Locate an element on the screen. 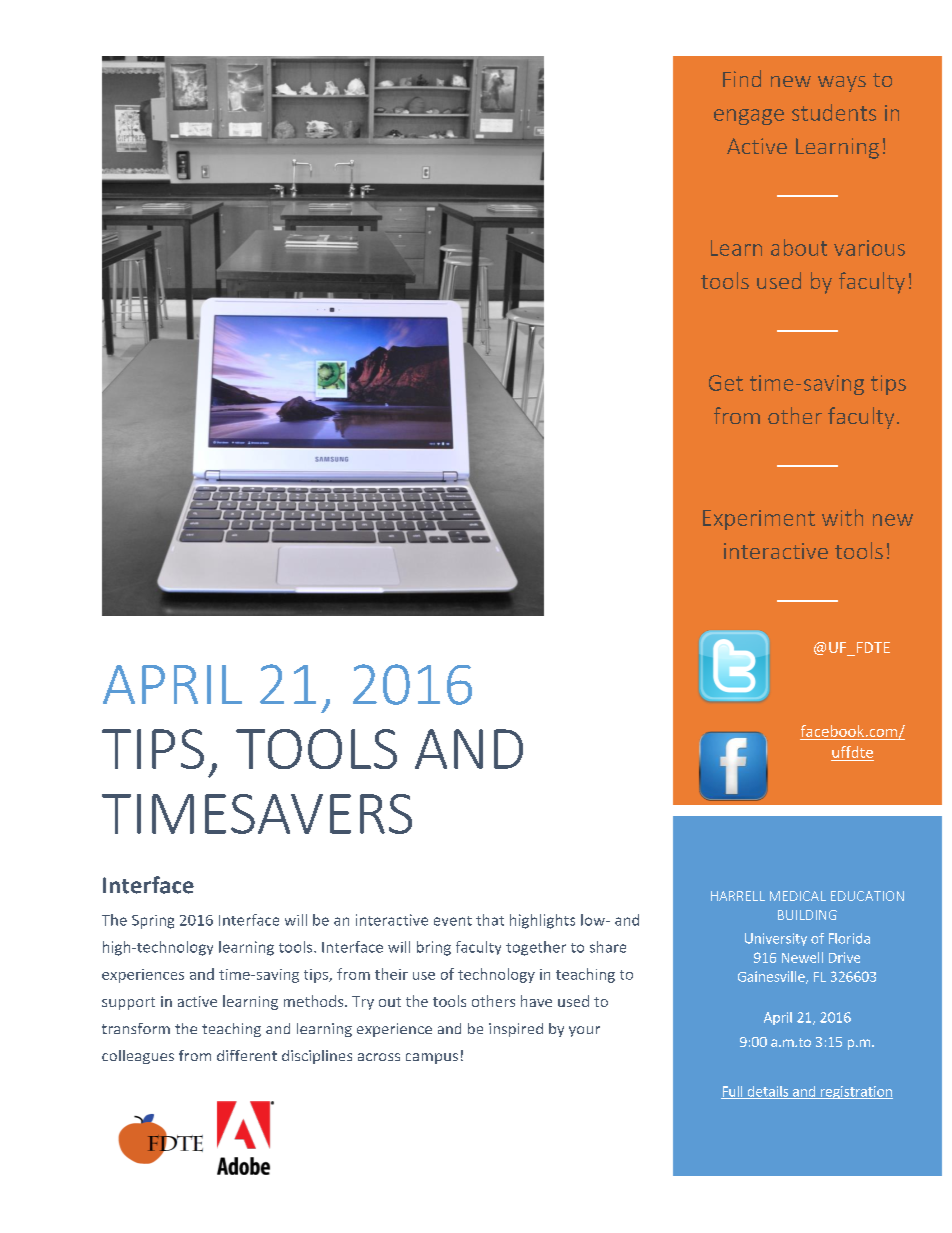  engage is located at coordinates (749, 117).
